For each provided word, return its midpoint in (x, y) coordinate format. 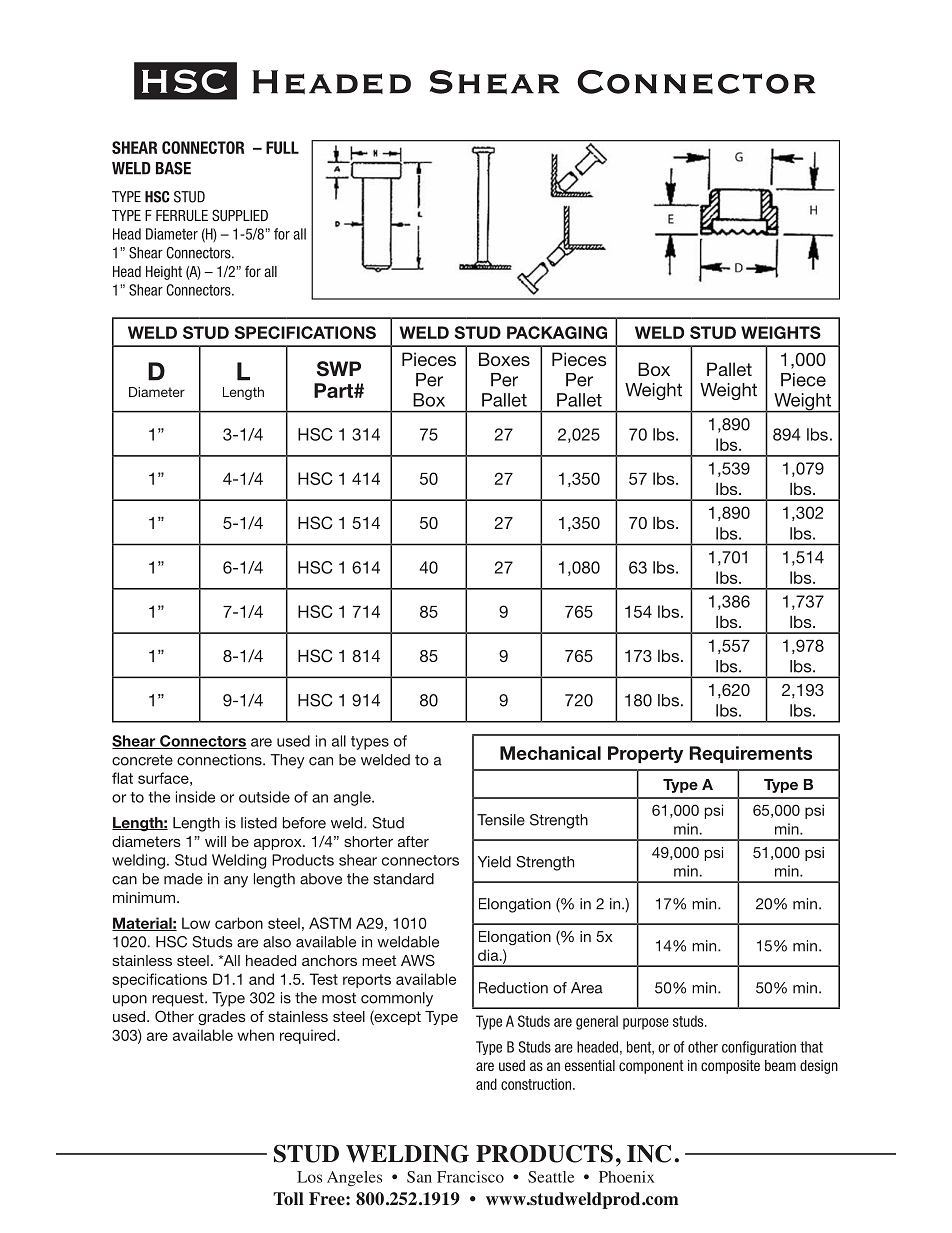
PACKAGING (557, 332)
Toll (288, 1199)
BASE (173, 168)
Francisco (470, 1177)
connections (220, 760)
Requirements (751, 754)
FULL (282, 147)
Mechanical (550, 753)
